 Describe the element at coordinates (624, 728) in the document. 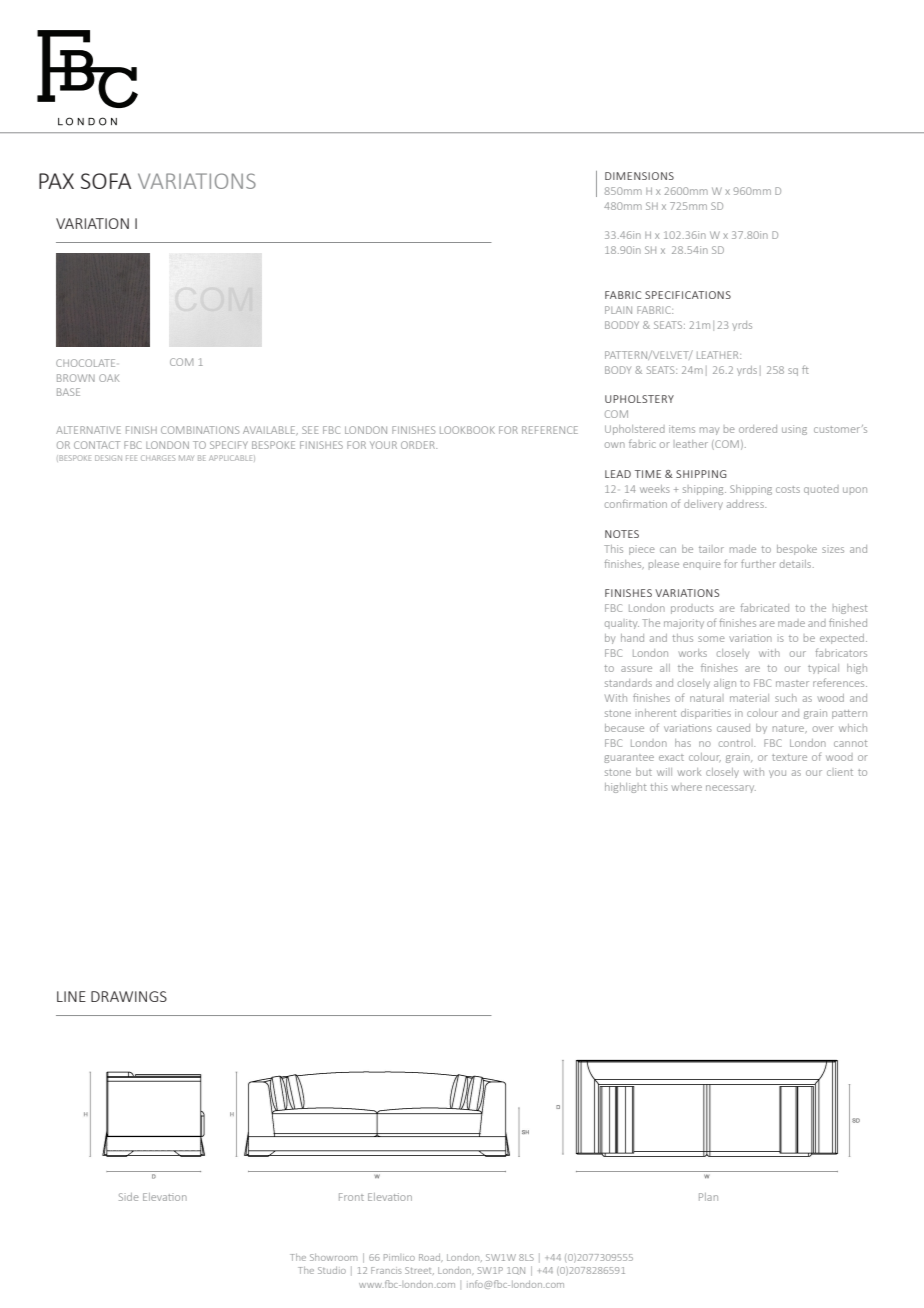

I see `because` at that location.
